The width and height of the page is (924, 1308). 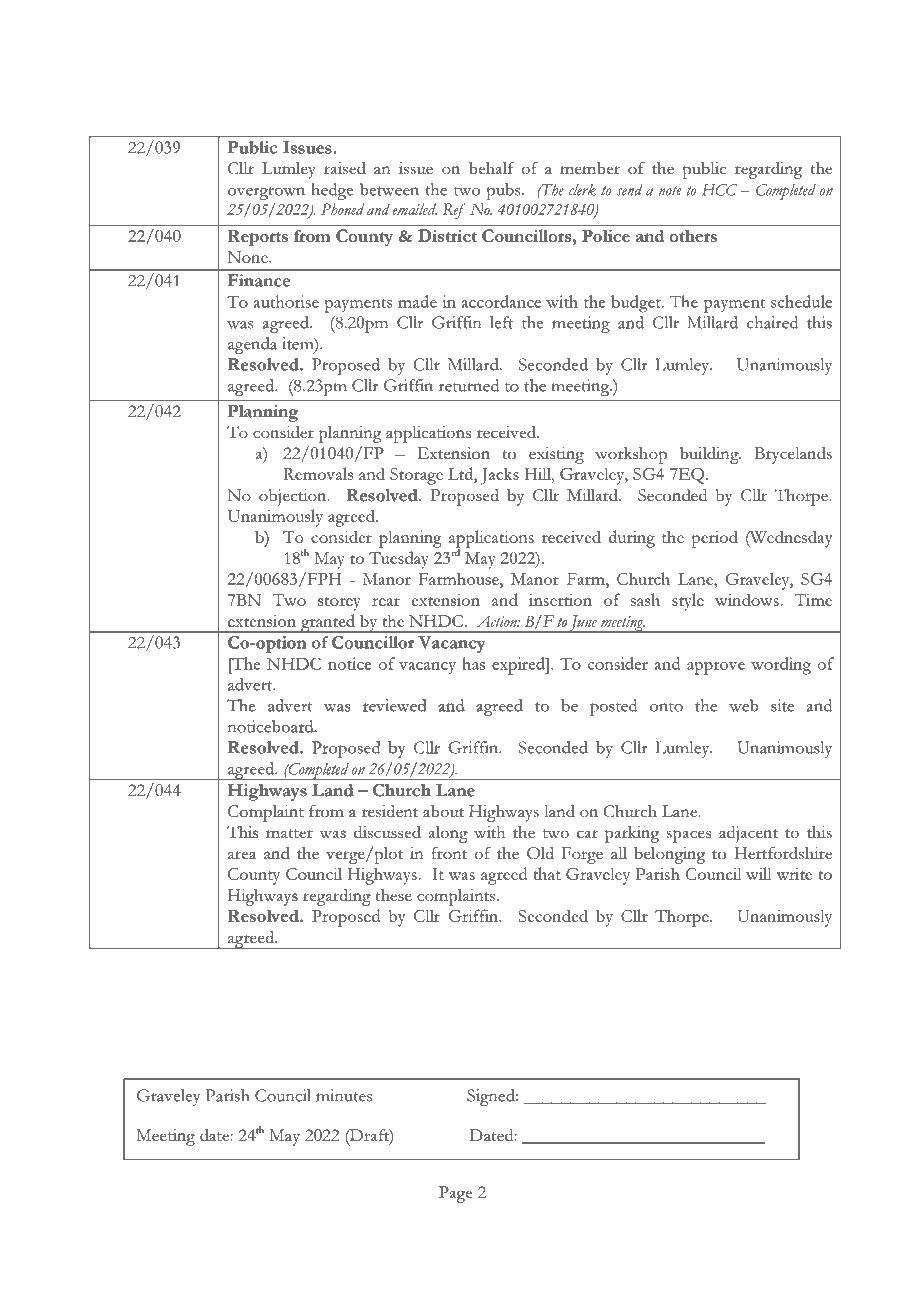 I want to click on matter, so click(x=289, y=833).
